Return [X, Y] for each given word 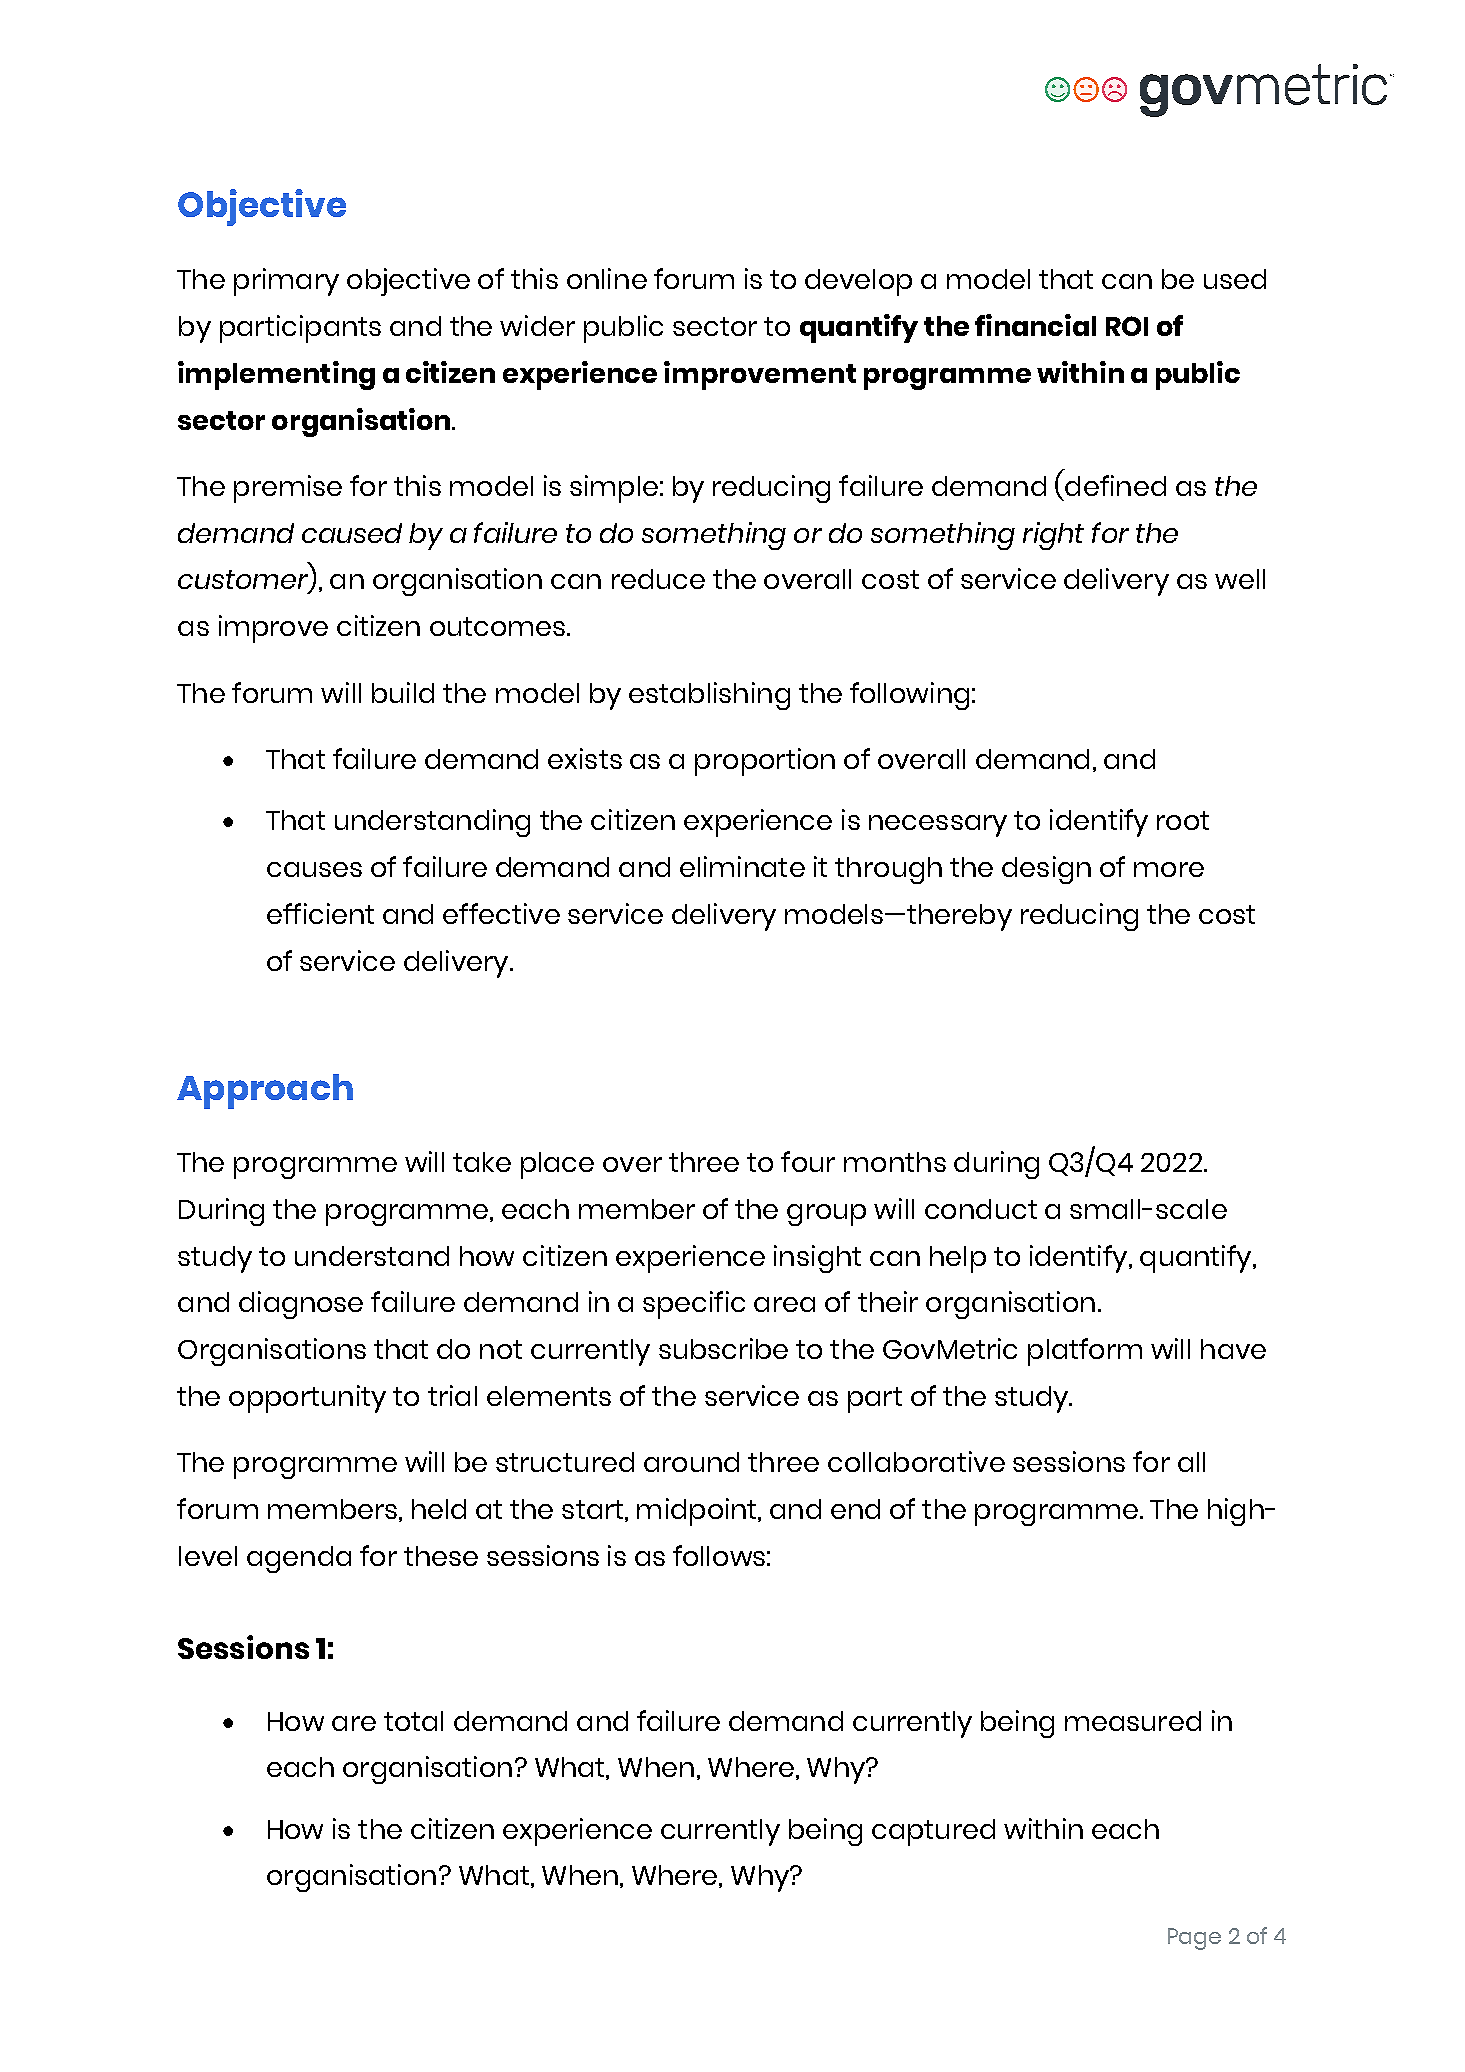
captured [933, 1832]
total [413, 1721]
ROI [1127, 326]
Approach [265, 1091]
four [808, 1161]
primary [286, 282]
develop [858, 282]
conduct [981, 1209]
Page [1194, 1939]
